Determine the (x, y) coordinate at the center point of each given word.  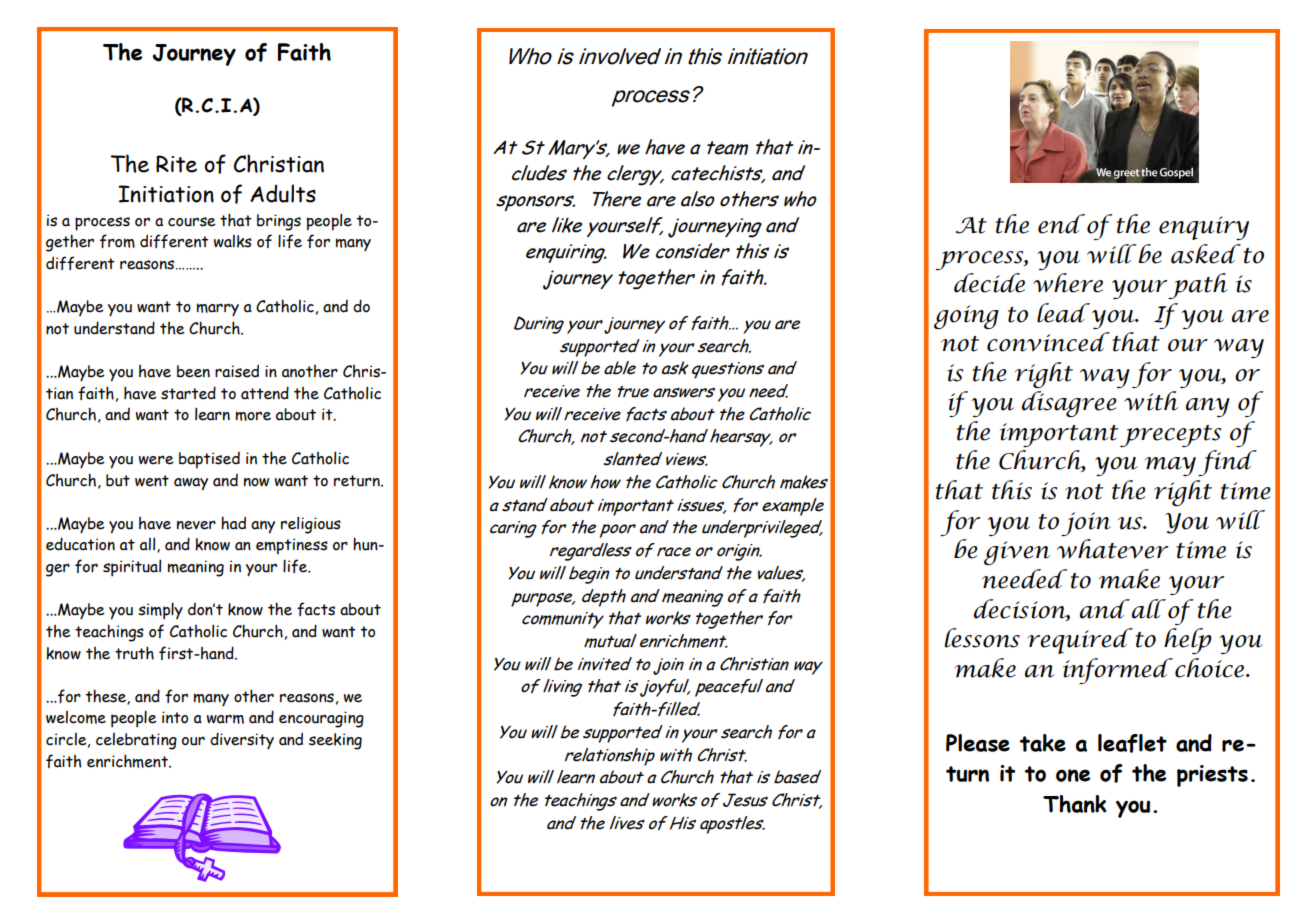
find (1227, 463)
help (1188, 641)
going (966, 317)
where (1068, 283)
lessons (982, 638)
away (191, 484)
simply (160, 611)
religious (311, 525)
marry (218, 310)
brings (279, 222)
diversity (242, 741)
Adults (283, 193)
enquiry (1204, 228)
